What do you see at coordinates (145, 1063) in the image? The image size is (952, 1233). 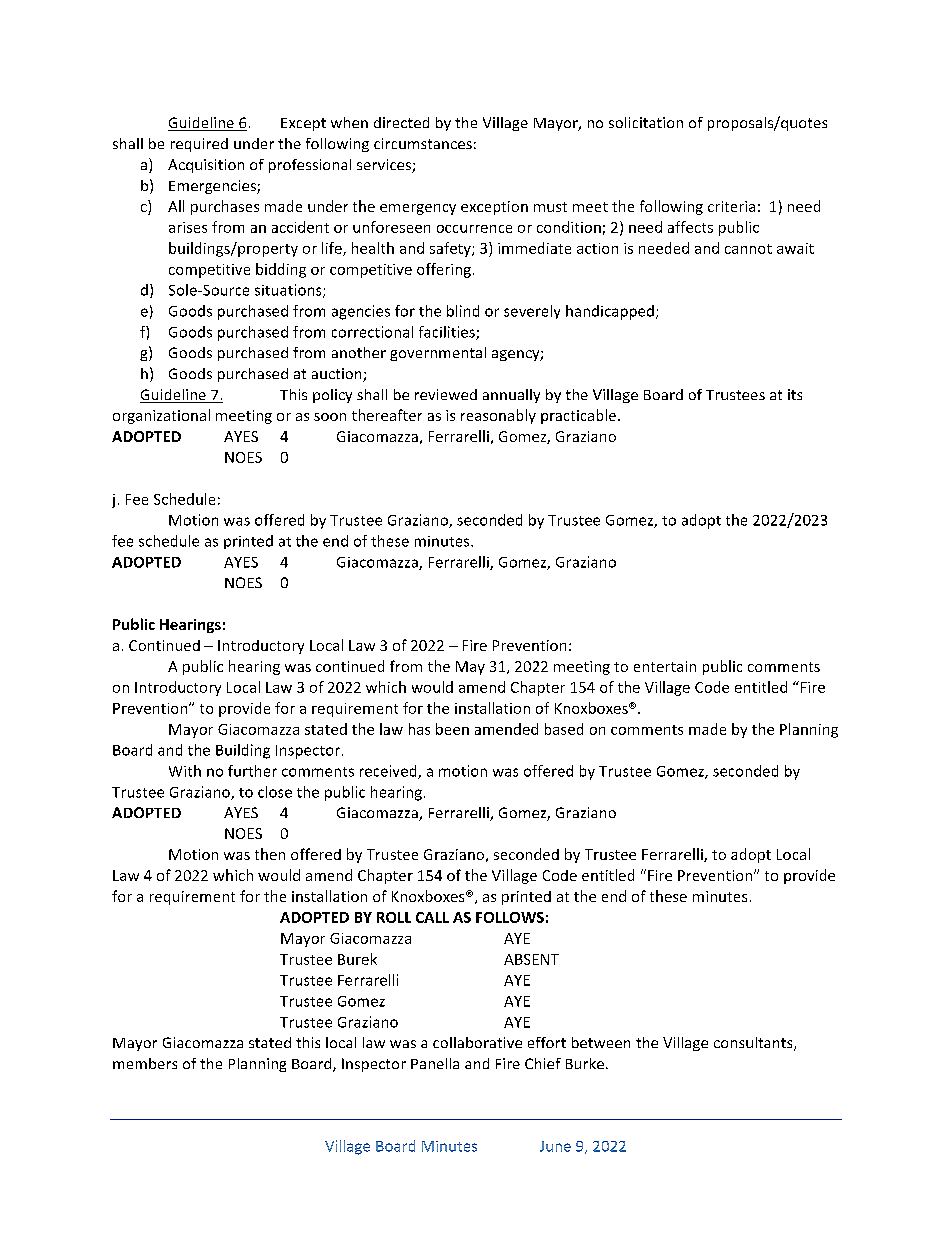 I see `members` at bounding box center [145, 1063].
